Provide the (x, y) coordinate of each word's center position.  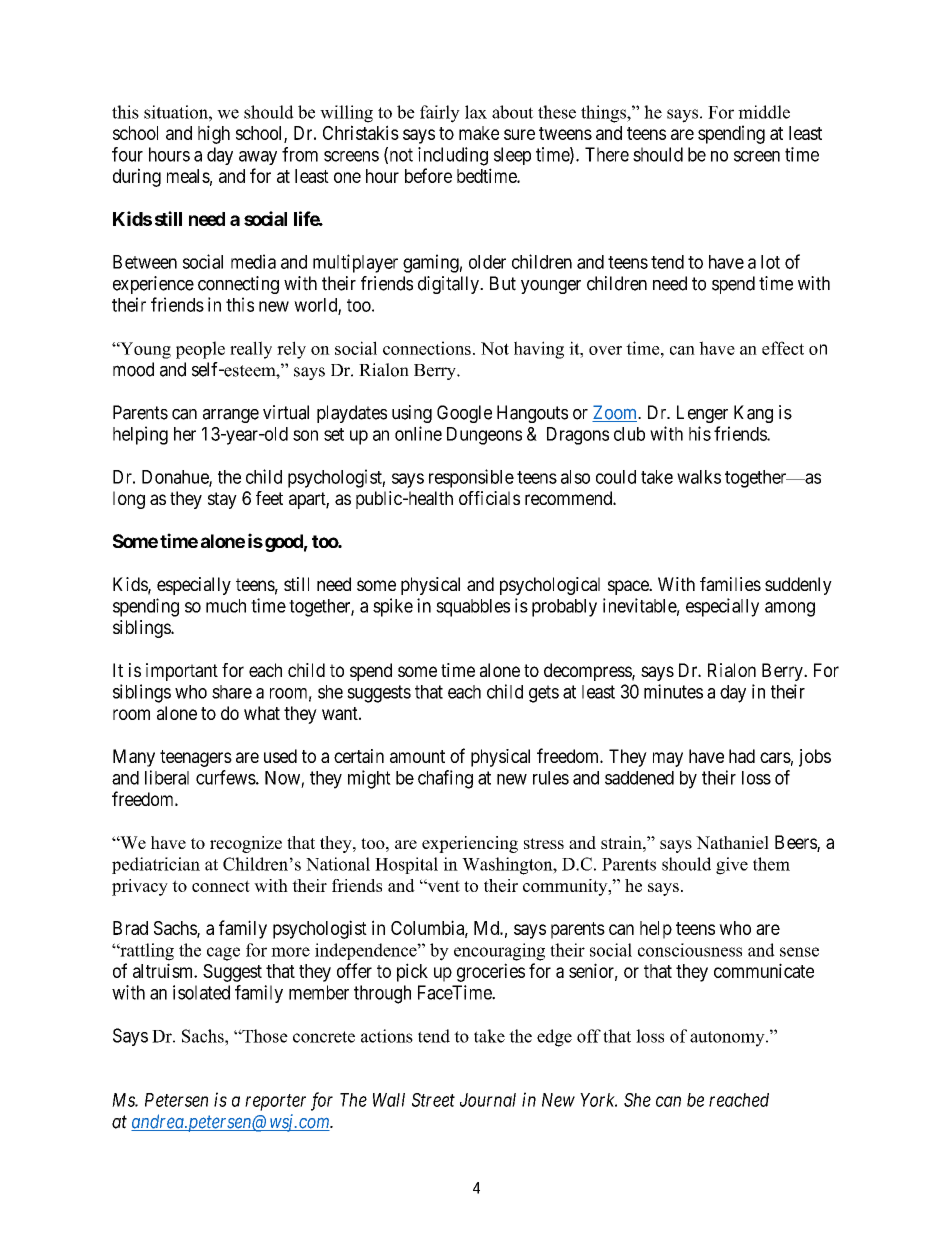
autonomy (728, 1039)
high (214, 134)
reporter (275, 1102)
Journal (488, 1100)
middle (764, 112)
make (479, 133)
